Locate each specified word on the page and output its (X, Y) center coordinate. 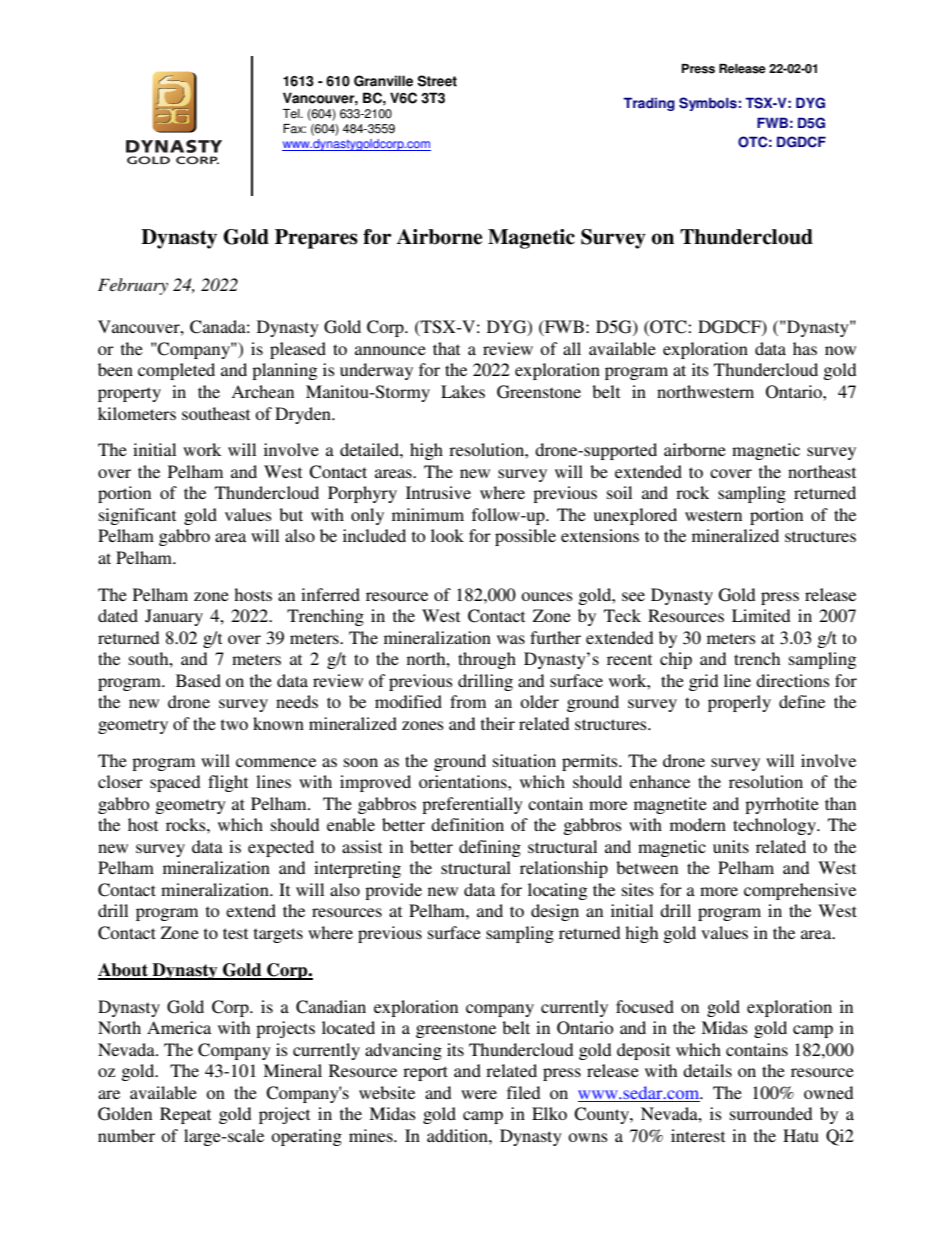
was (511, 639)
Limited (761, 615)
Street (437, 81)
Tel (292, 114)
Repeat (185, 1115)
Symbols (708, 104)
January (174, 617)
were (479, 1094)
